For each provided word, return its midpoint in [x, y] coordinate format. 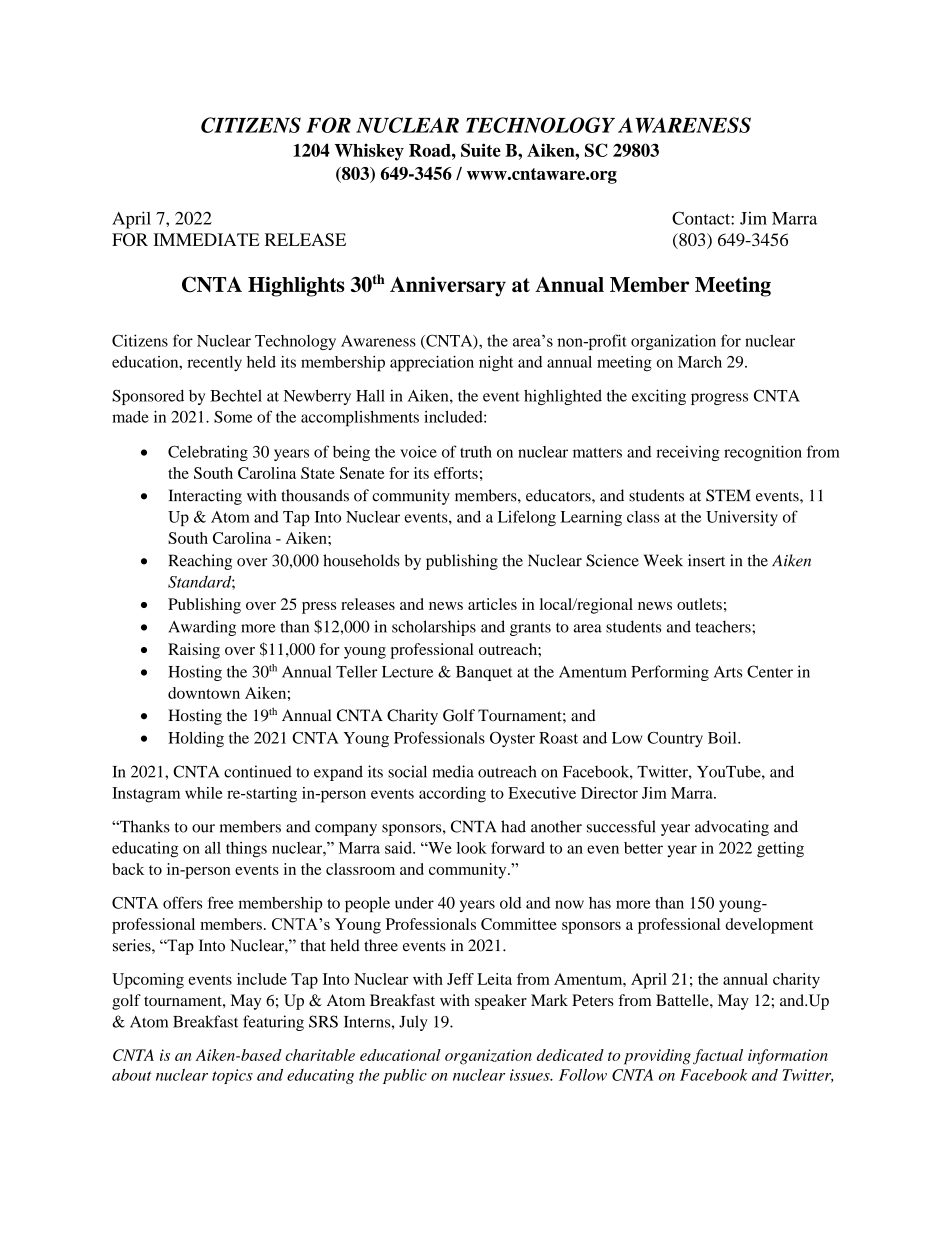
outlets [699, 604]
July [413, 1023]
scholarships [434, 628]
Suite [481, 150]
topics [232, 1076]
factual [718, 1057]
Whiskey [369, 152]
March [700, 362]
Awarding [202, 628]
